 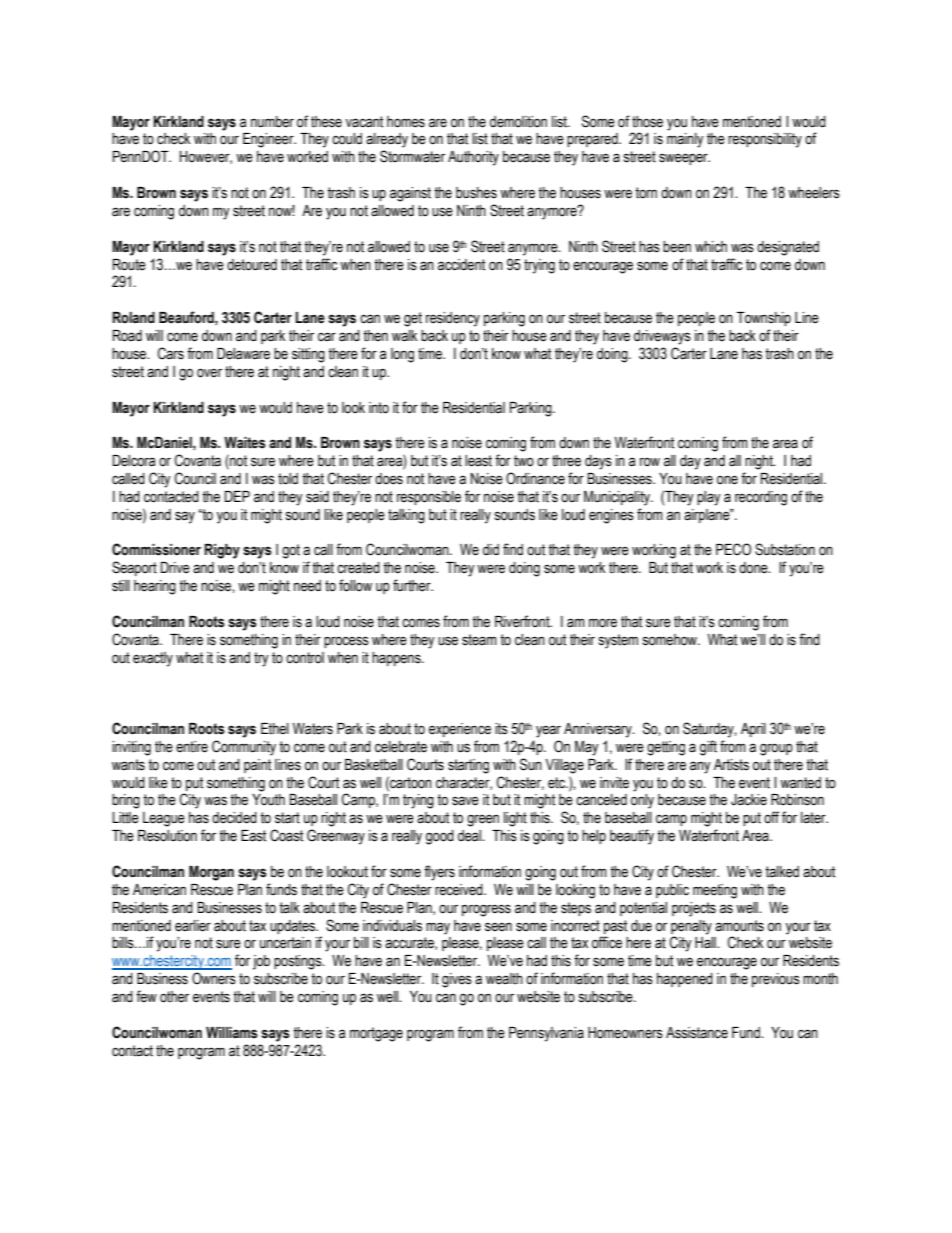 What do you see at coordinates (697, 1033) in the screenshot?
I see `Assistance` at bounding box center [697, 1033].
